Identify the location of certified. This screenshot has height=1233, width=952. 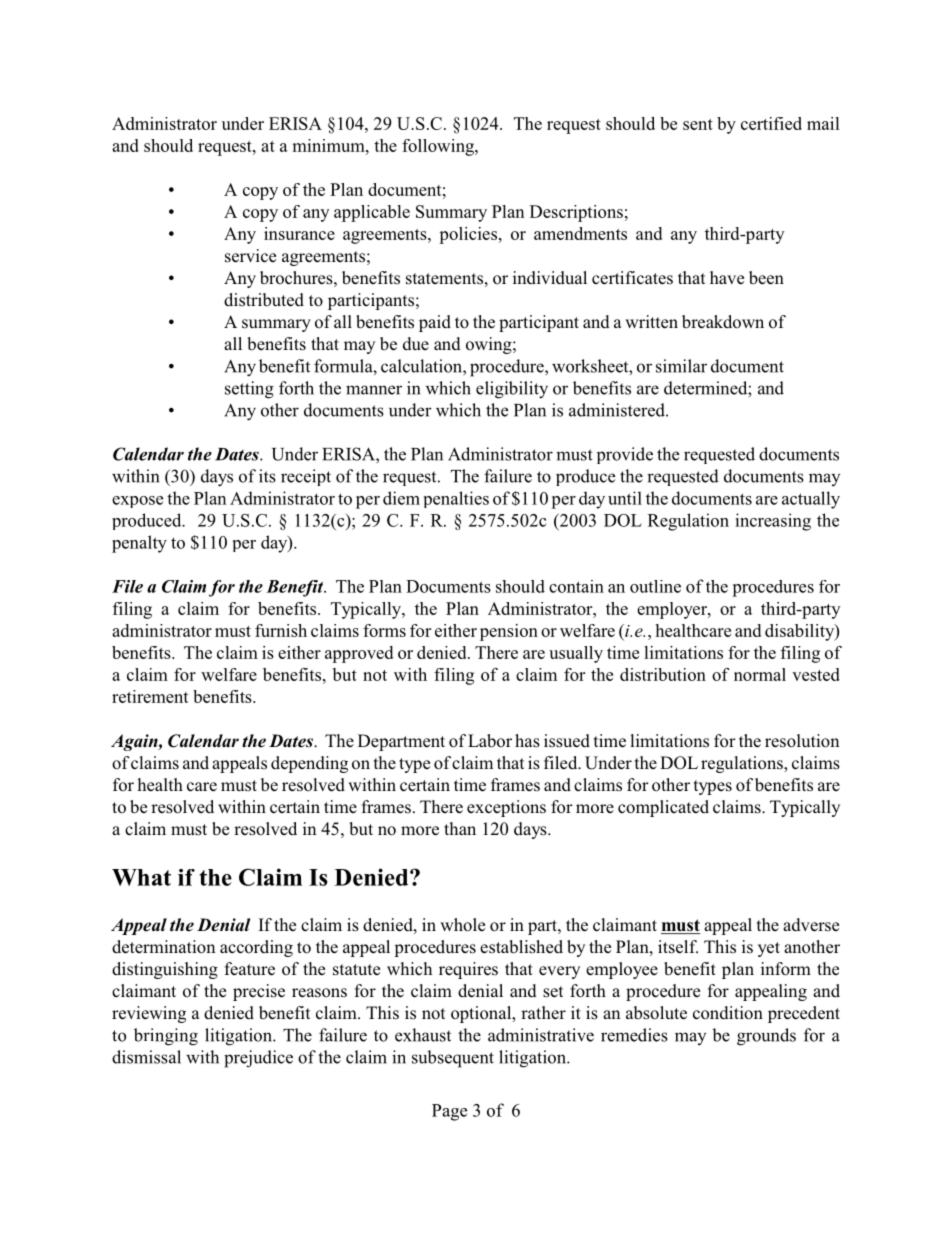
(771, 123).
